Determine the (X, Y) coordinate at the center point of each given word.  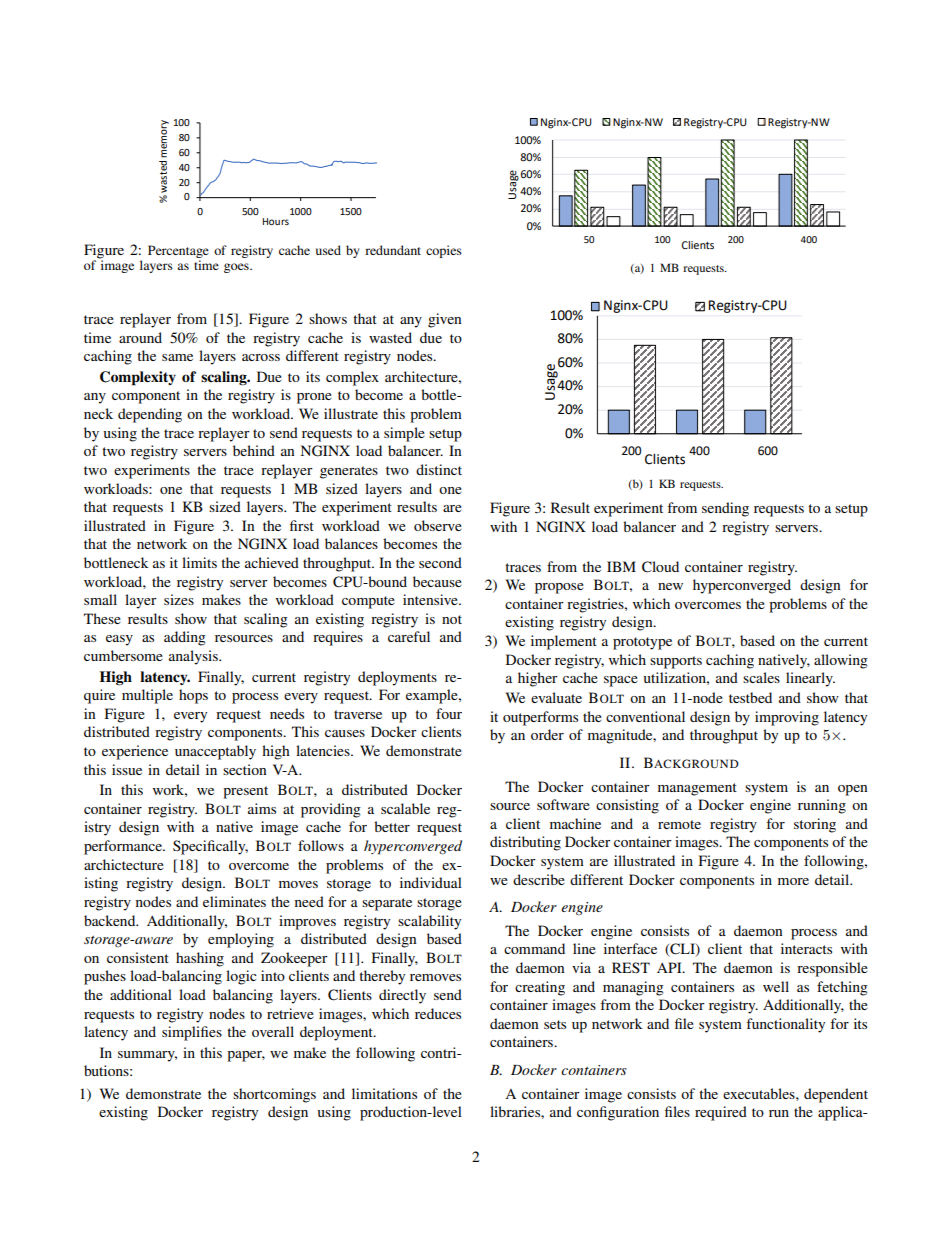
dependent (836, 1095)
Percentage (178, 251)
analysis (194, 657)
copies (444, 251)
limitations (384, 1093)
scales (761, 677)
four (449, 713)
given (445, 320)
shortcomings (274, 1095)
